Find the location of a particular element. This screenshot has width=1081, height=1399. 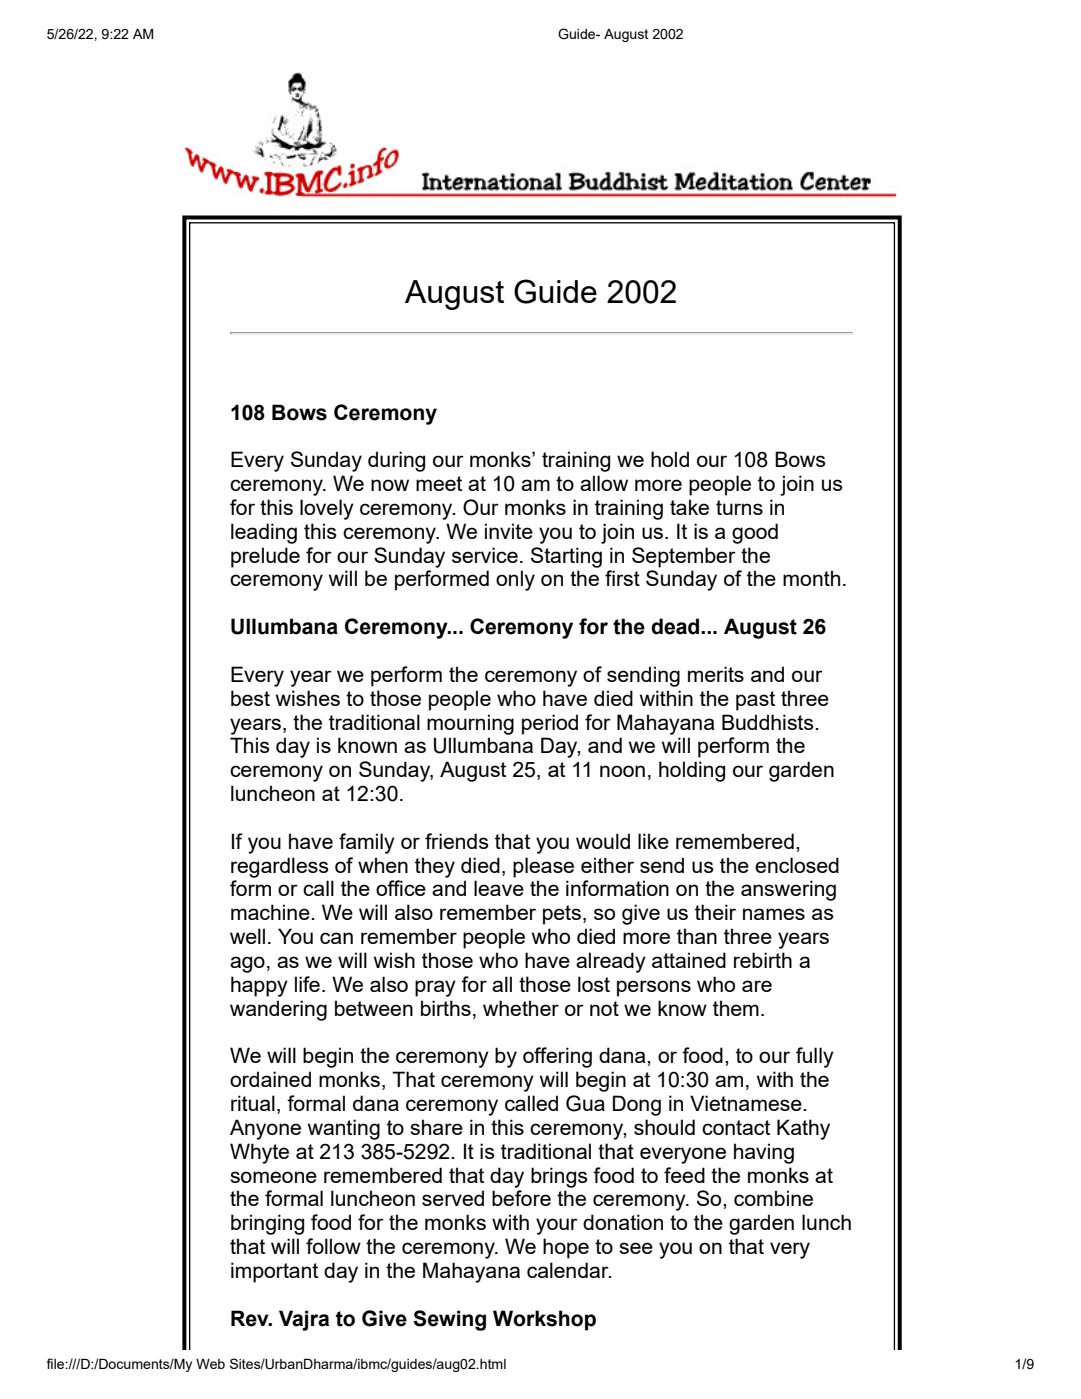

machine is located at coordinates (271, 912).
